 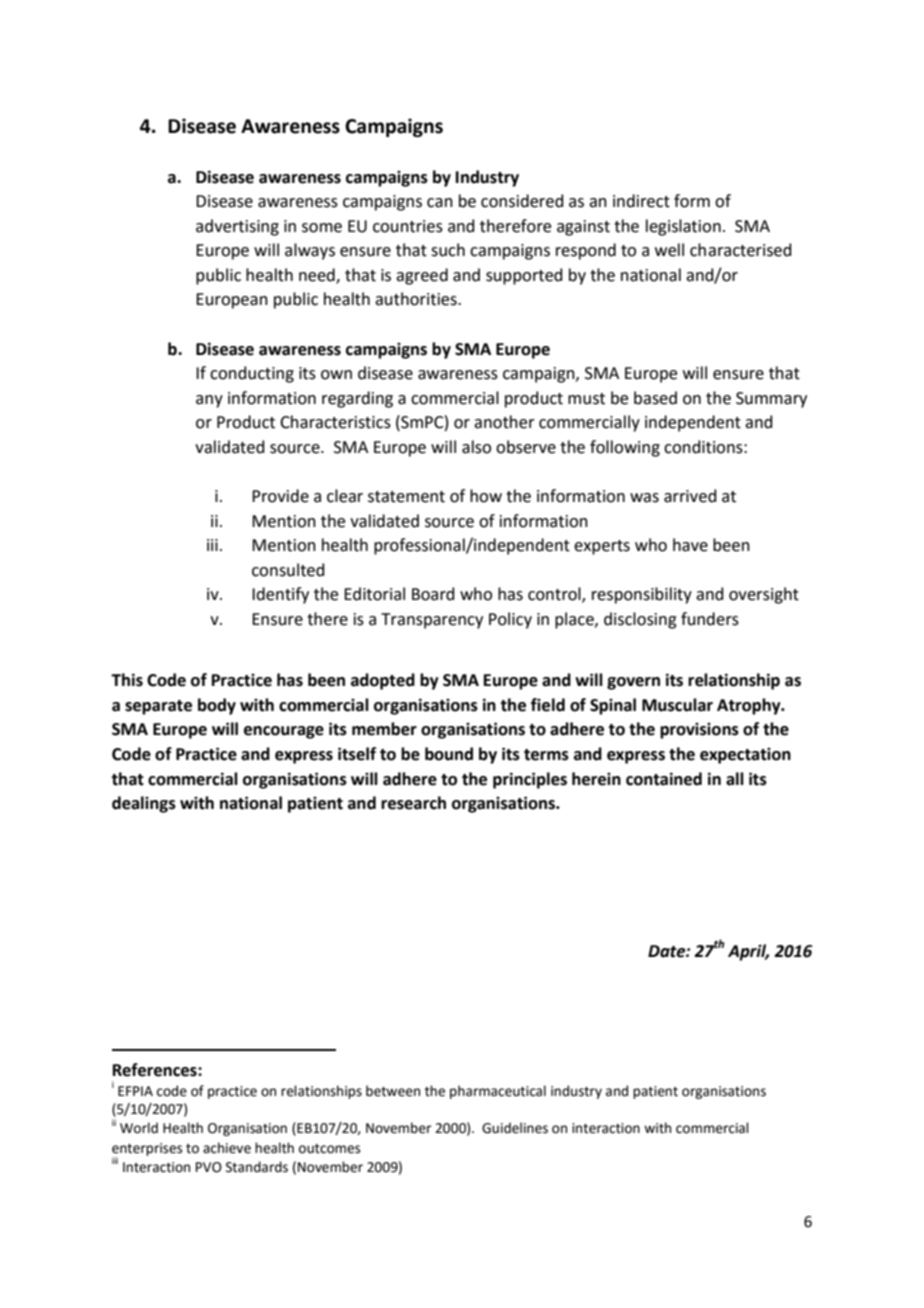 I want to click on Guidelines, so click(x=515, y=1128).
